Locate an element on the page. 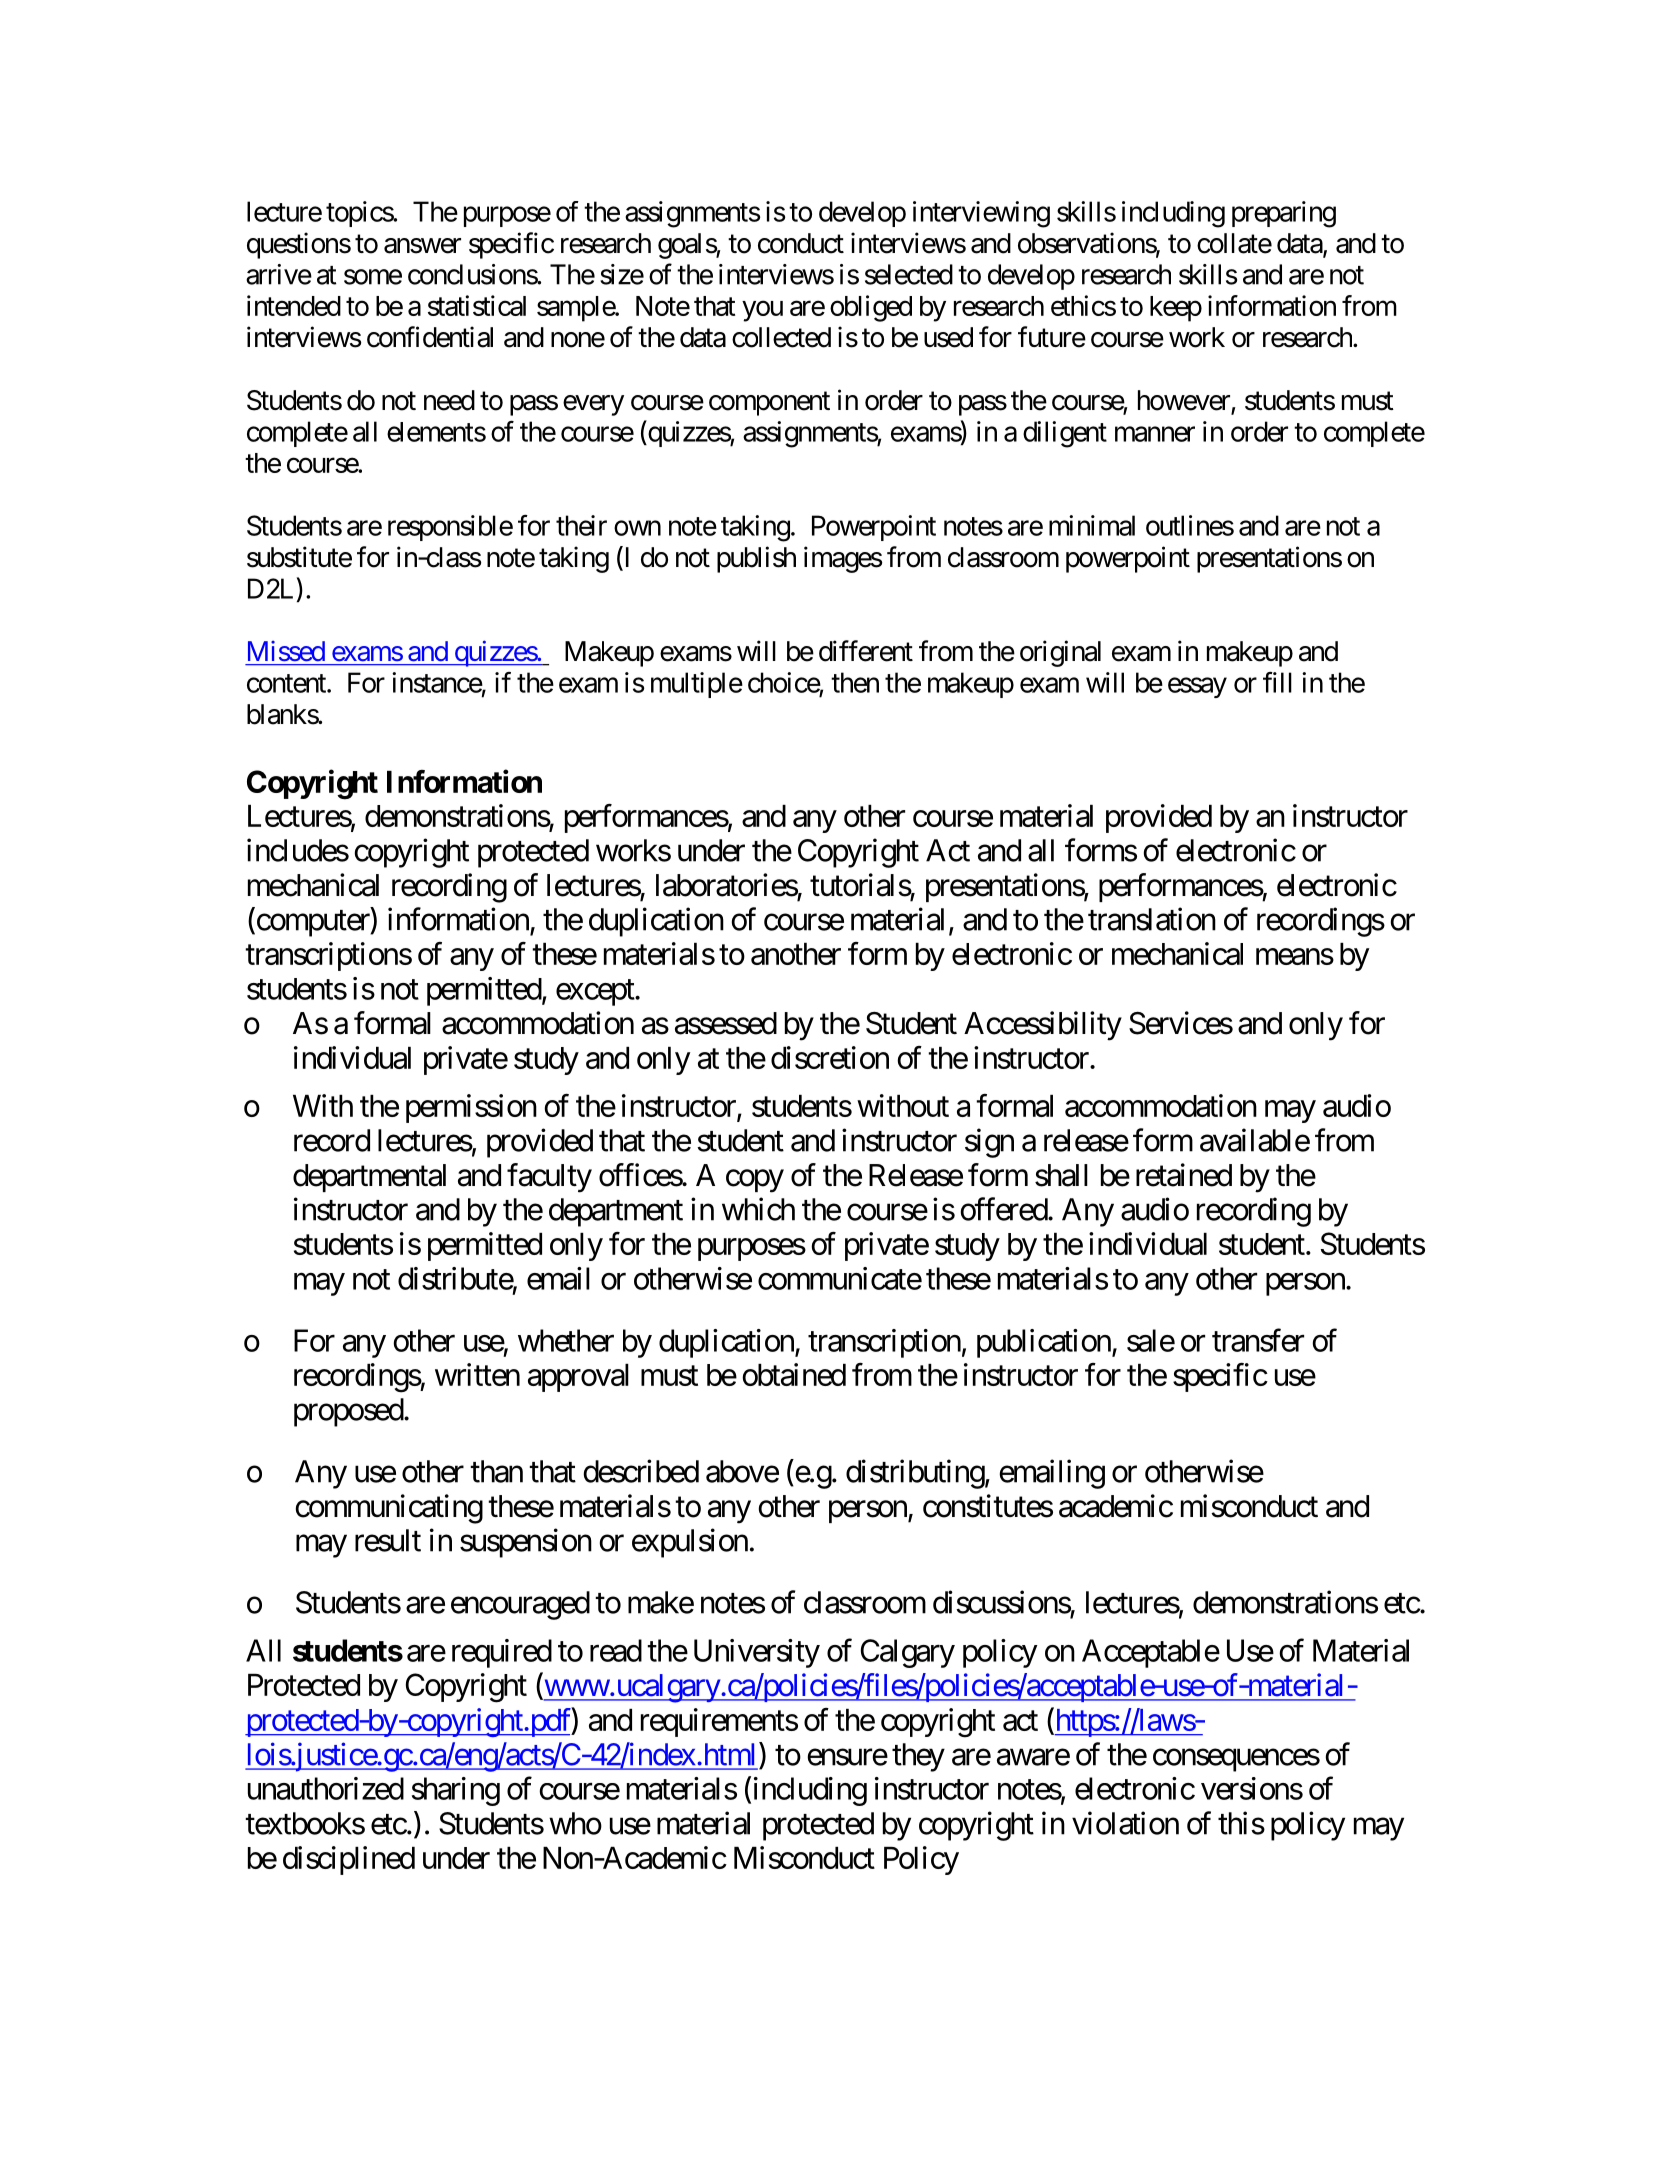 The image size is (1671, 2163). disciplined is located at coordinates (349, 1860).
